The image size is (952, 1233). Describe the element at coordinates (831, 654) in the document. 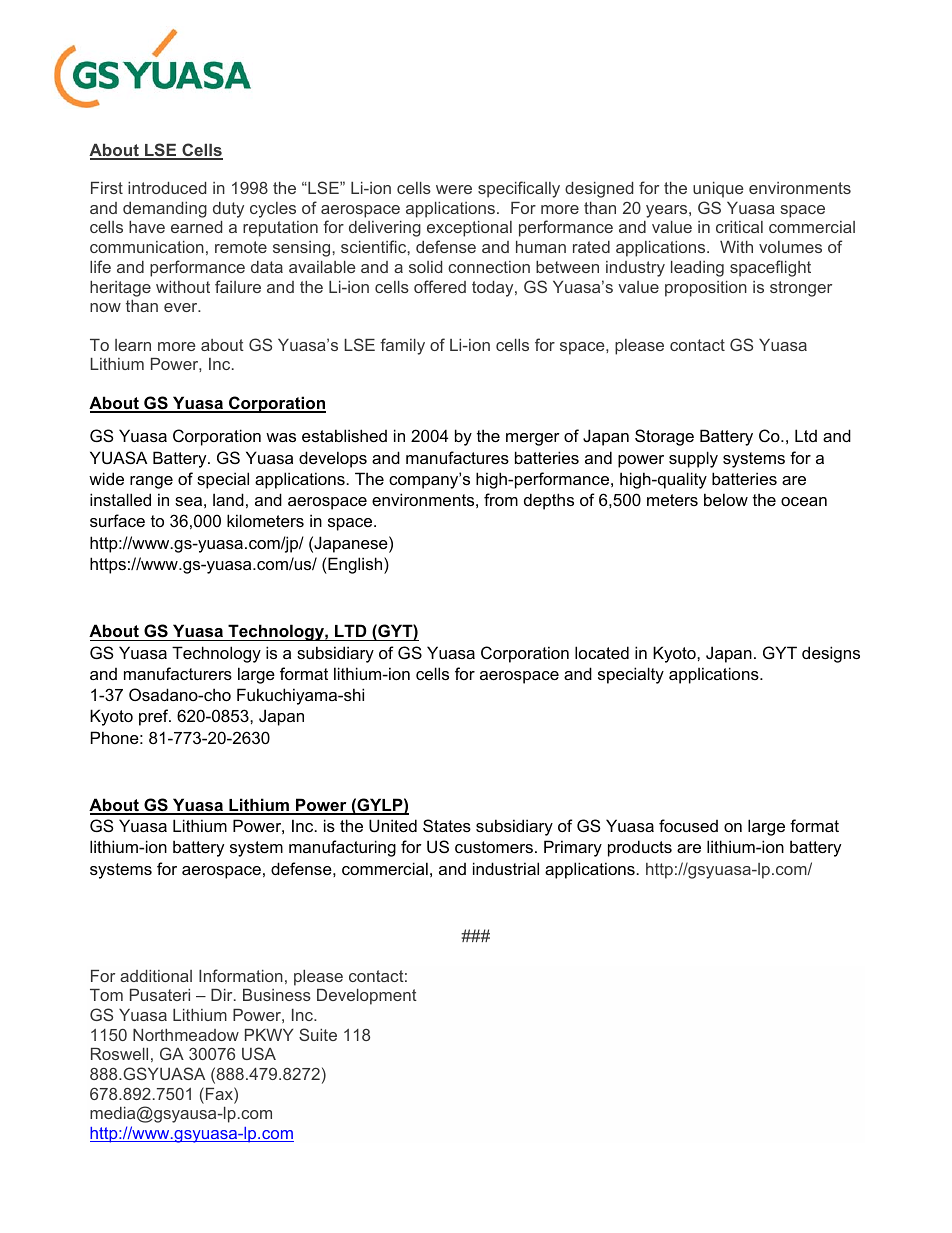

I see `designs` at that location.
